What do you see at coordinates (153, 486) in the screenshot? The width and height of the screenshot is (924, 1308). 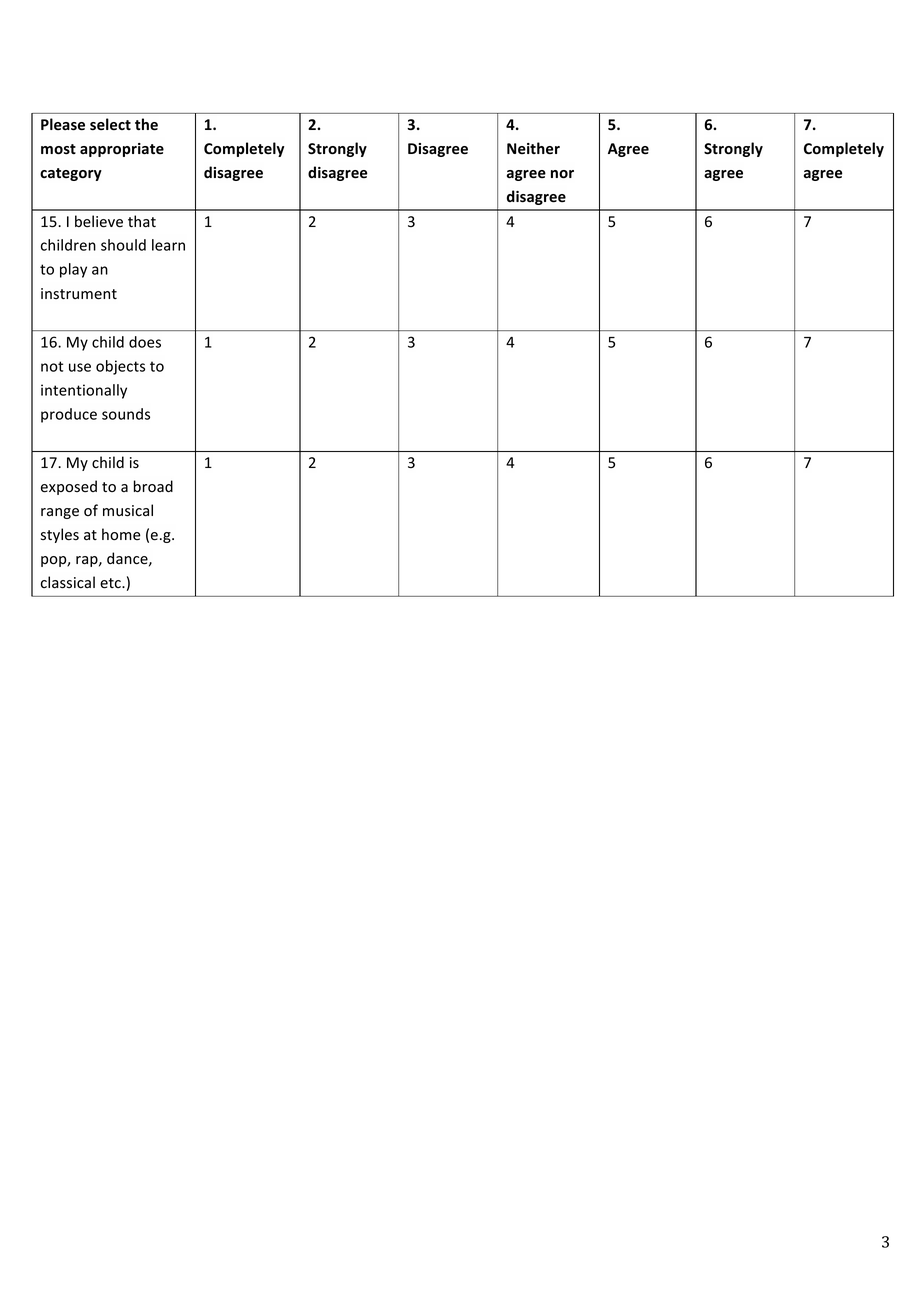 I see `broad` at bounding box center [153, 486].
